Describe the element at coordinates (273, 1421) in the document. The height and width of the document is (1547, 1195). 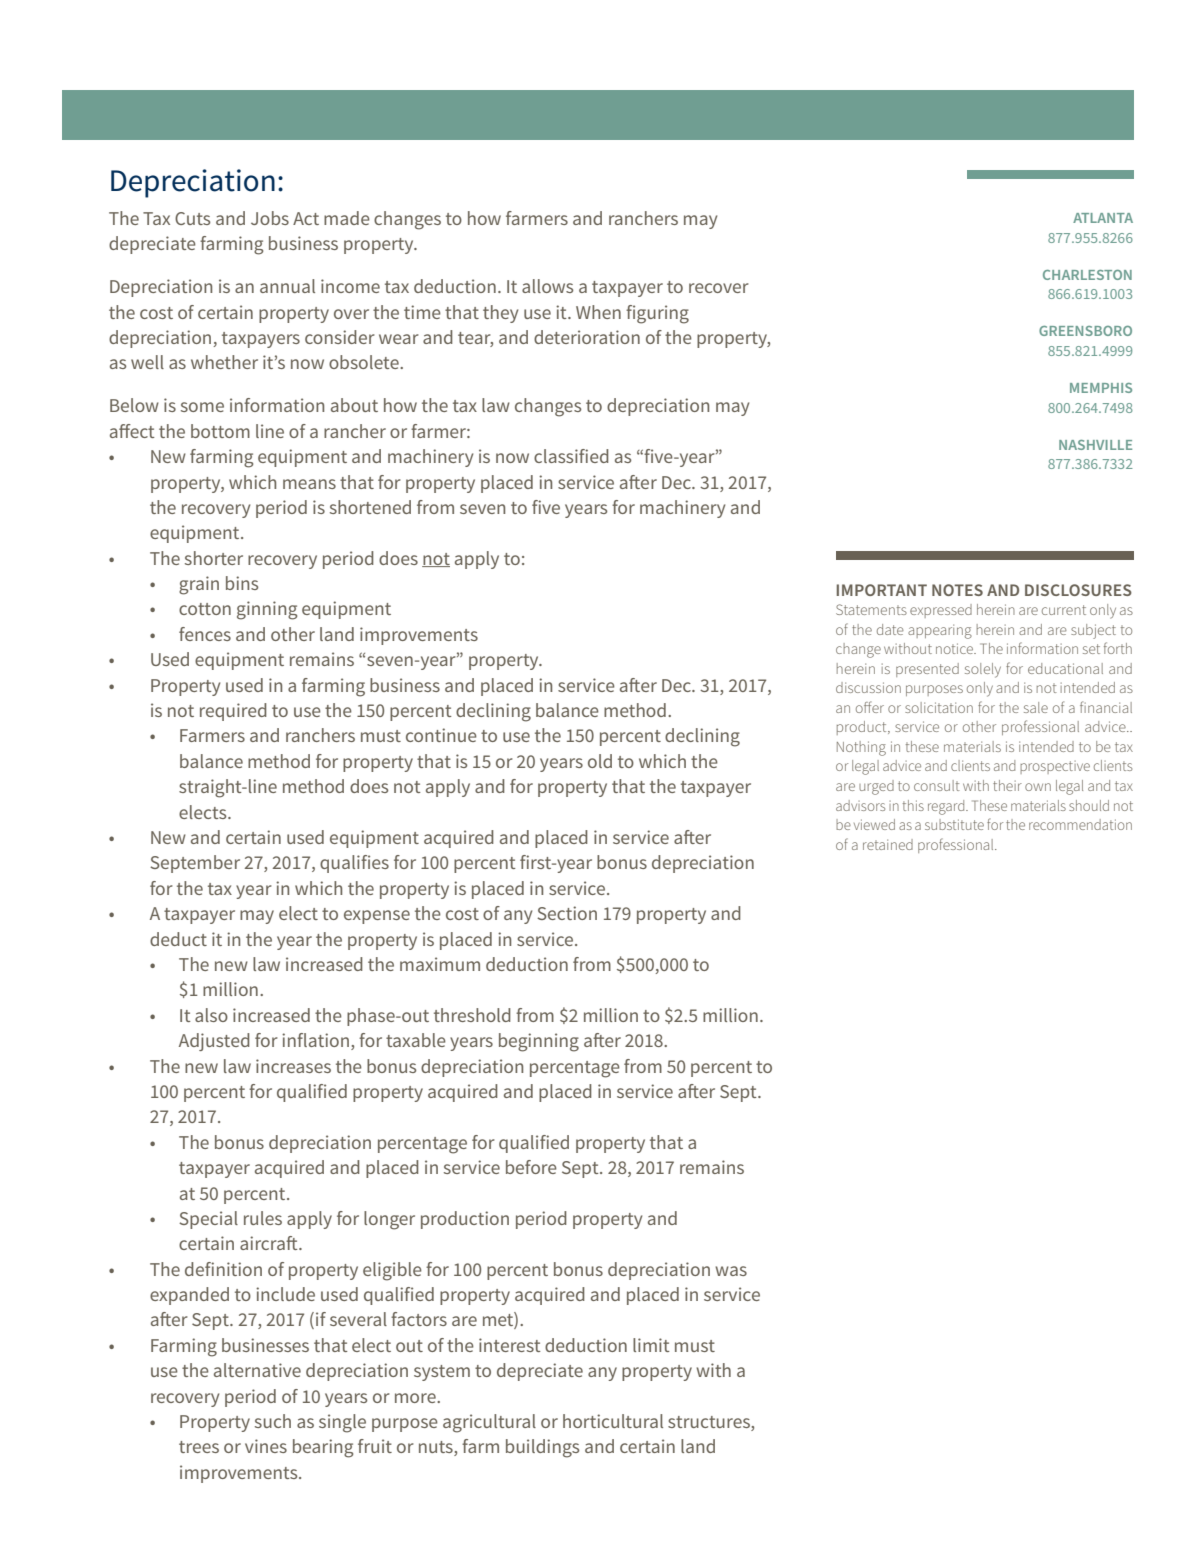
I see `such` at that location.
